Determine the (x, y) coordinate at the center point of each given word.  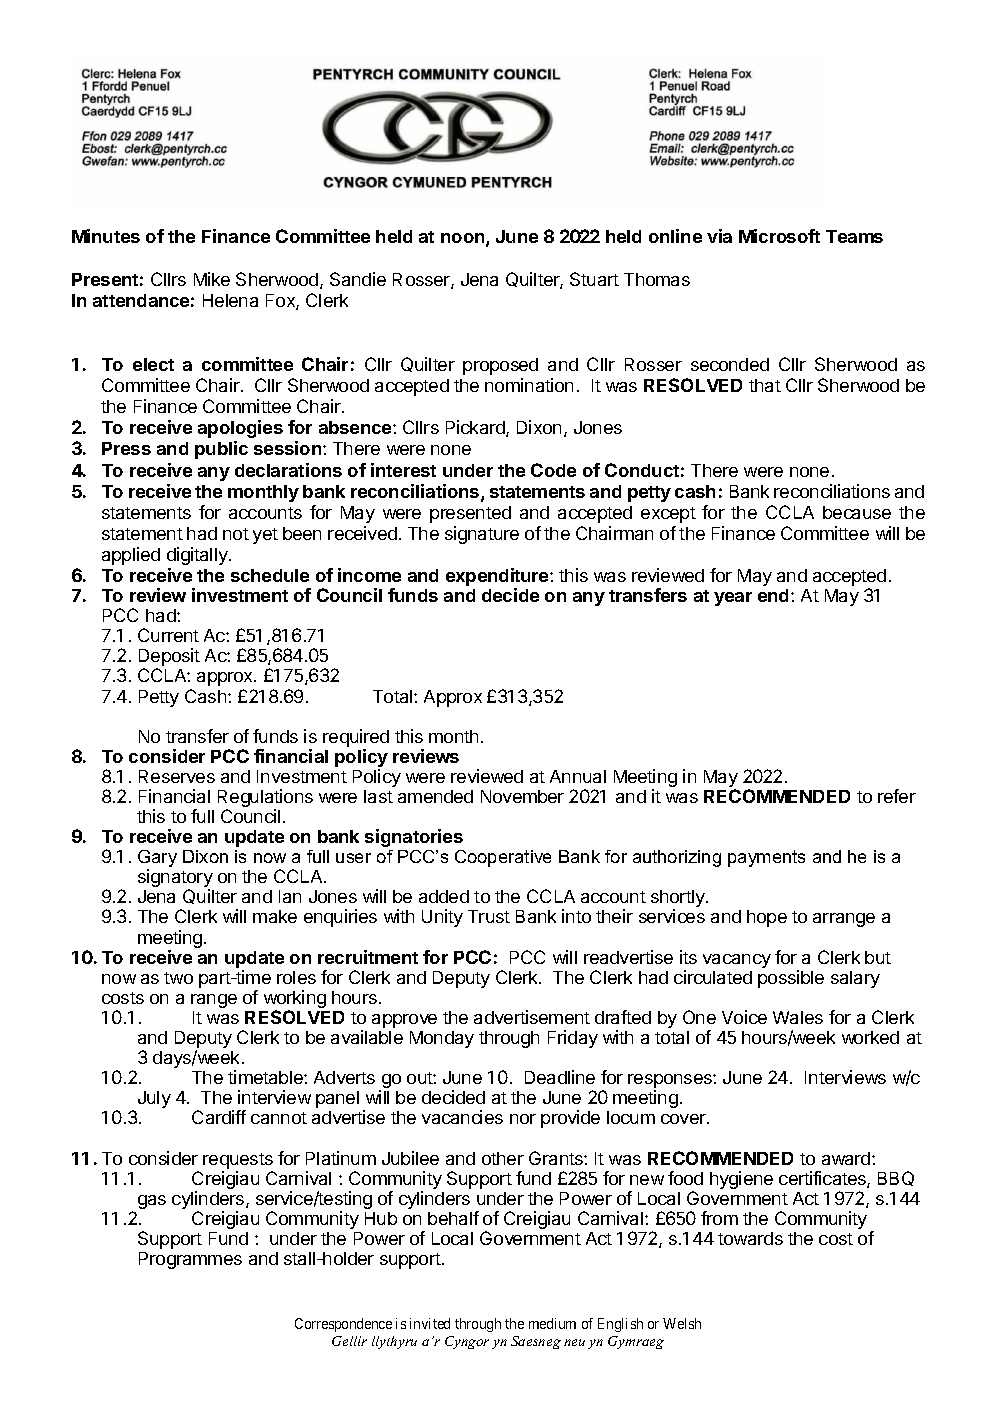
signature (482, 535)
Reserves (177, 776)
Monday (442, 1039)
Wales (798, 1017)
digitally (198, 556)
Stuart (594, 279)
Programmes (190, 1260)
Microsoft (779, 236)
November (522, 796)
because (857, 512)
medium (552, 1323)
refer (897, 796)
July (154, 1099)
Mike (212, 279)
